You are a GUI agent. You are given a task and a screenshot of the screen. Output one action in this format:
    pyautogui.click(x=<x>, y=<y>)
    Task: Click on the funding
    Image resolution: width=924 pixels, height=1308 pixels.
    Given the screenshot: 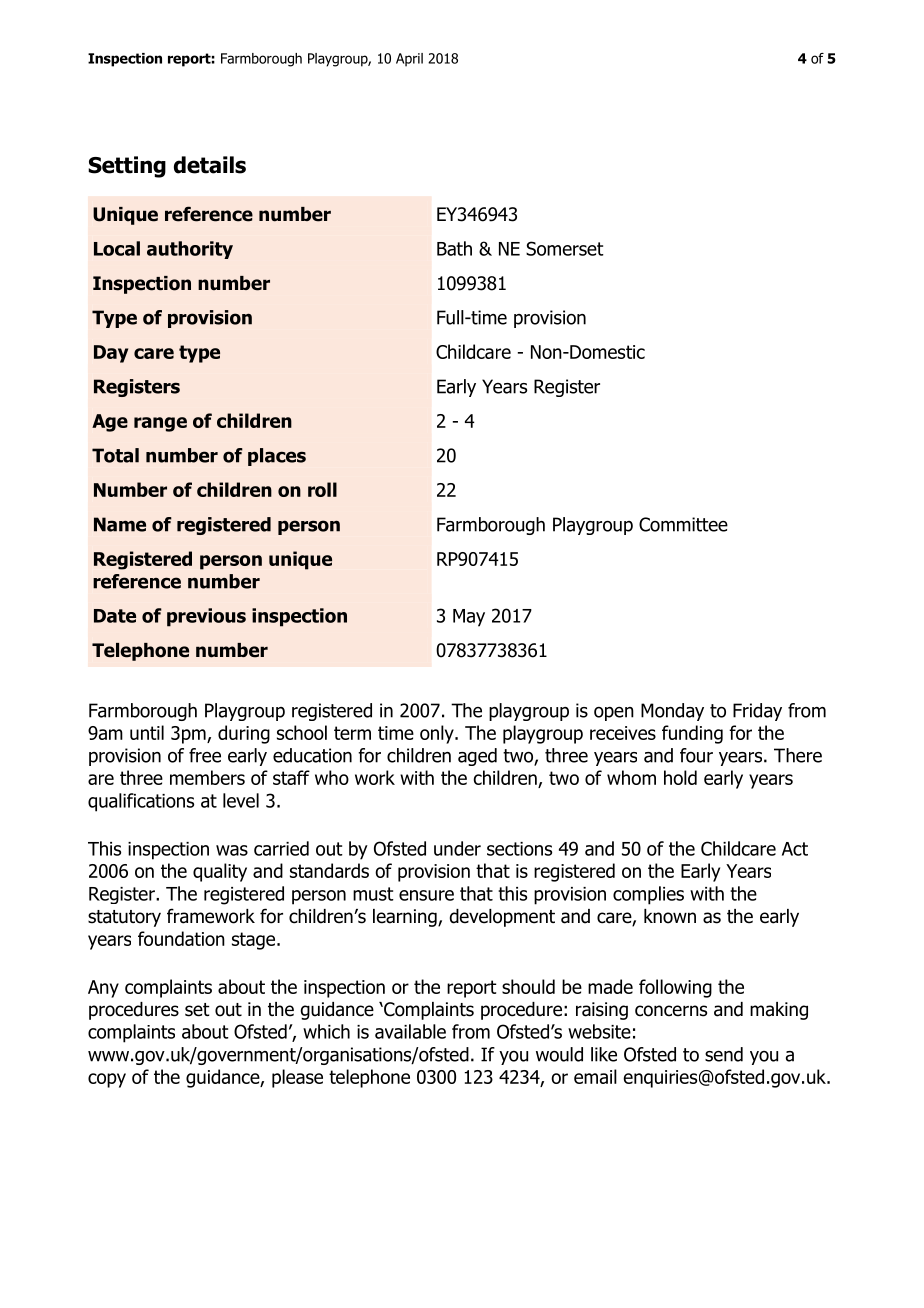 What is the action you would take?
    pyautogui.click(x=692, y=734)
